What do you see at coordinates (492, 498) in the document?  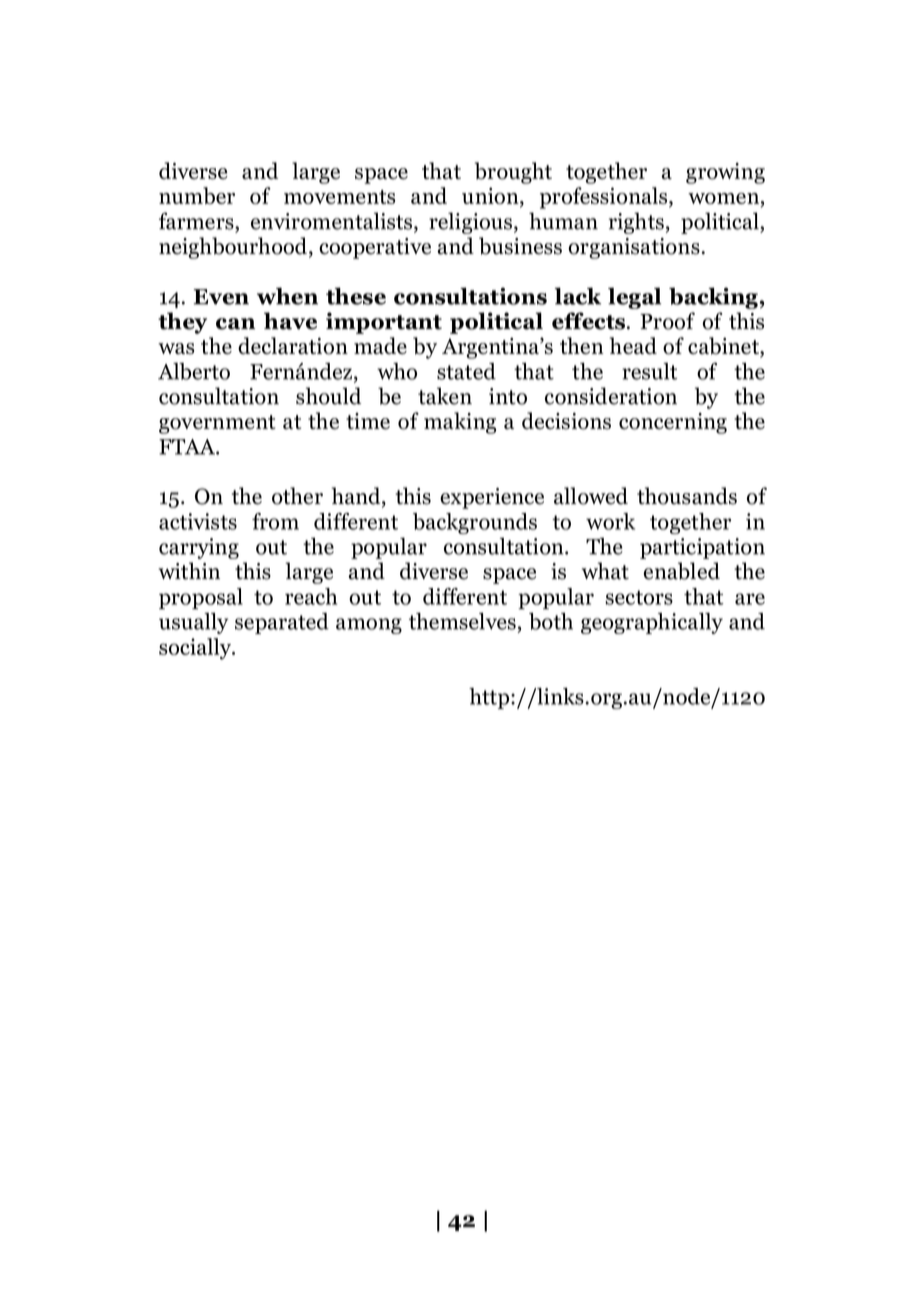 I see `experience` at bounding box center [492, 498].
